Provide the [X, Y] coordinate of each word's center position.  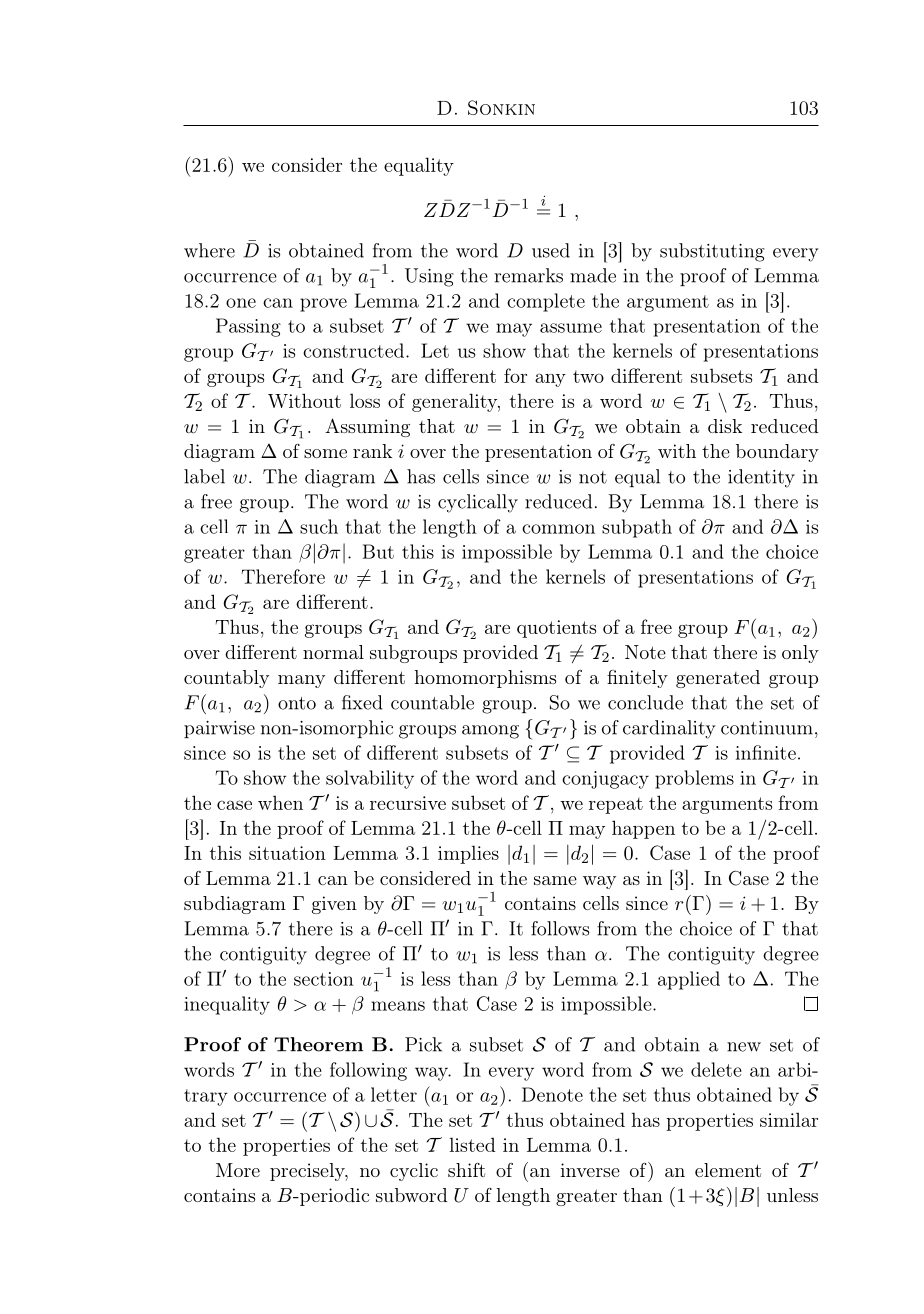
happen [643, 829]
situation [287, 853]
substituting [712, 252]
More [238, 1170]
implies [468, 854]
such [319, 526]
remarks [528, 275]
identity [761, 478]
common [558, 529]
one [241, 303]
